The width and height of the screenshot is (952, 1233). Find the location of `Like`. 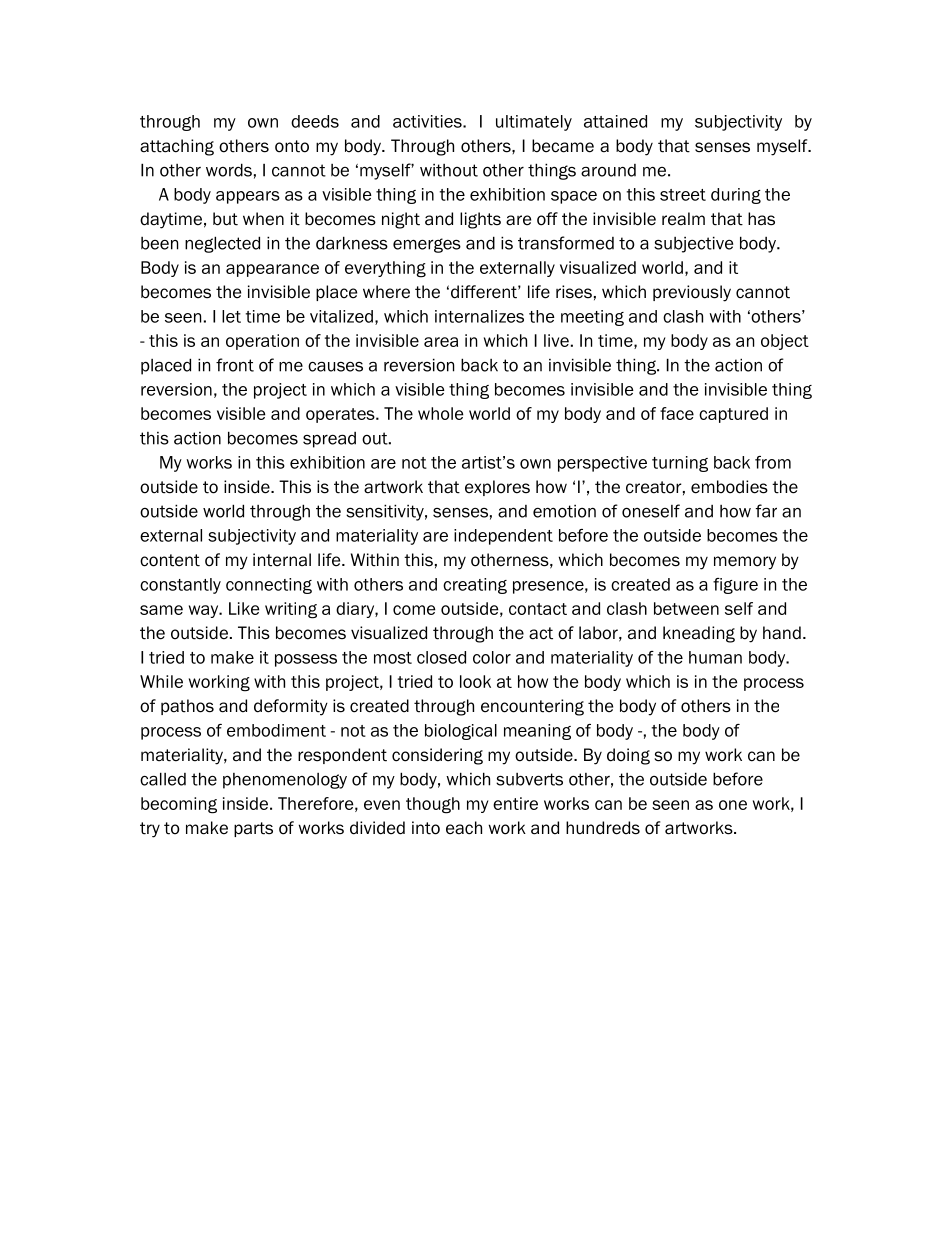

Like is located at coordinates (244, 608).
